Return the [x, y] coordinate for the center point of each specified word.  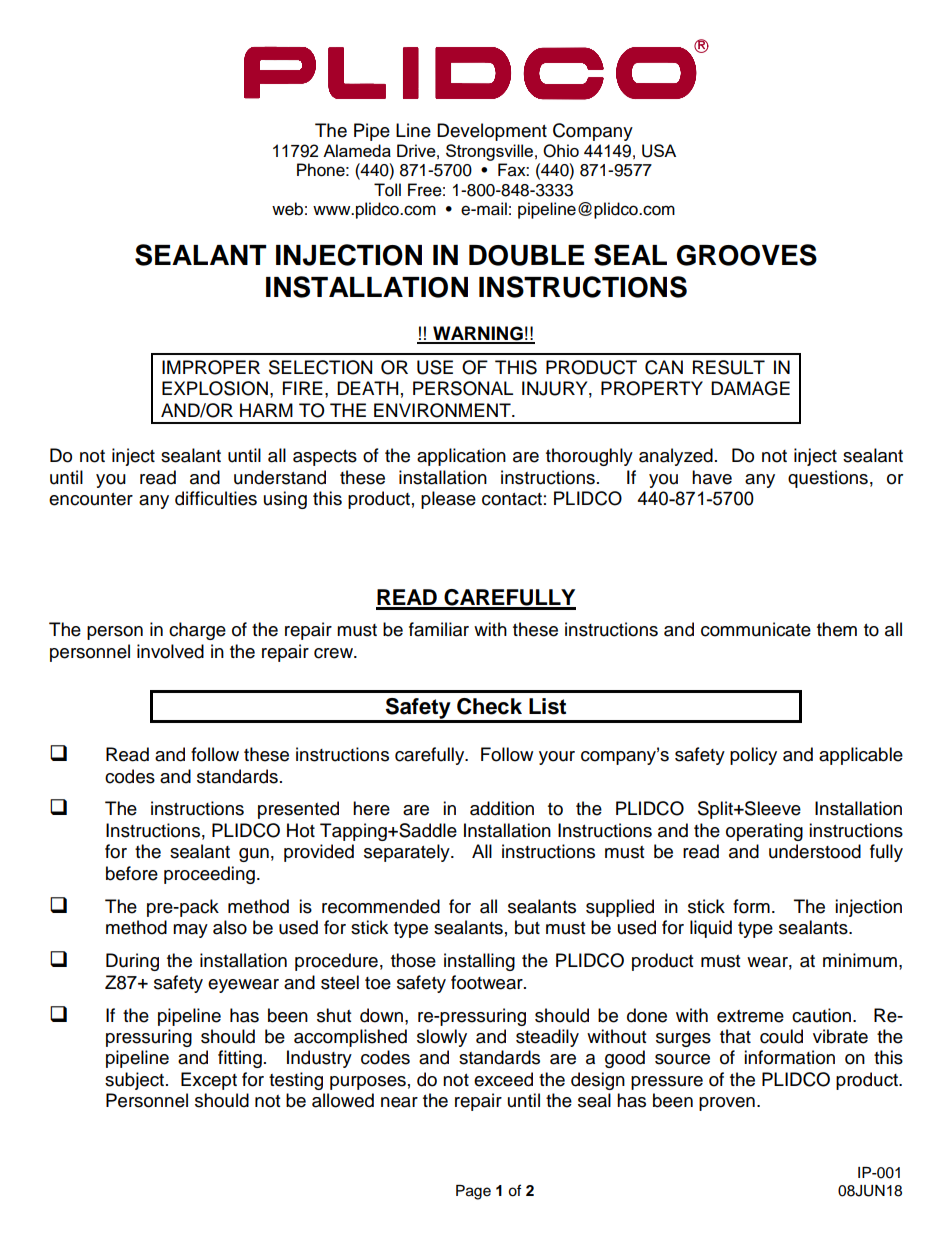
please [448, 500]
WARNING [478, 334]
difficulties [216, 498]
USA [659, 151]
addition [502, 808]
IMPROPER [211, 367]
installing [479, 962]
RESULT [729, 367]
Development [492, 132]
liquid [711, 929]
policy [753, 756]
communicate [756, 629]
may [190, 931]
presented [298, 810]
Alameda [357, 150]
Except [209, 1081]
